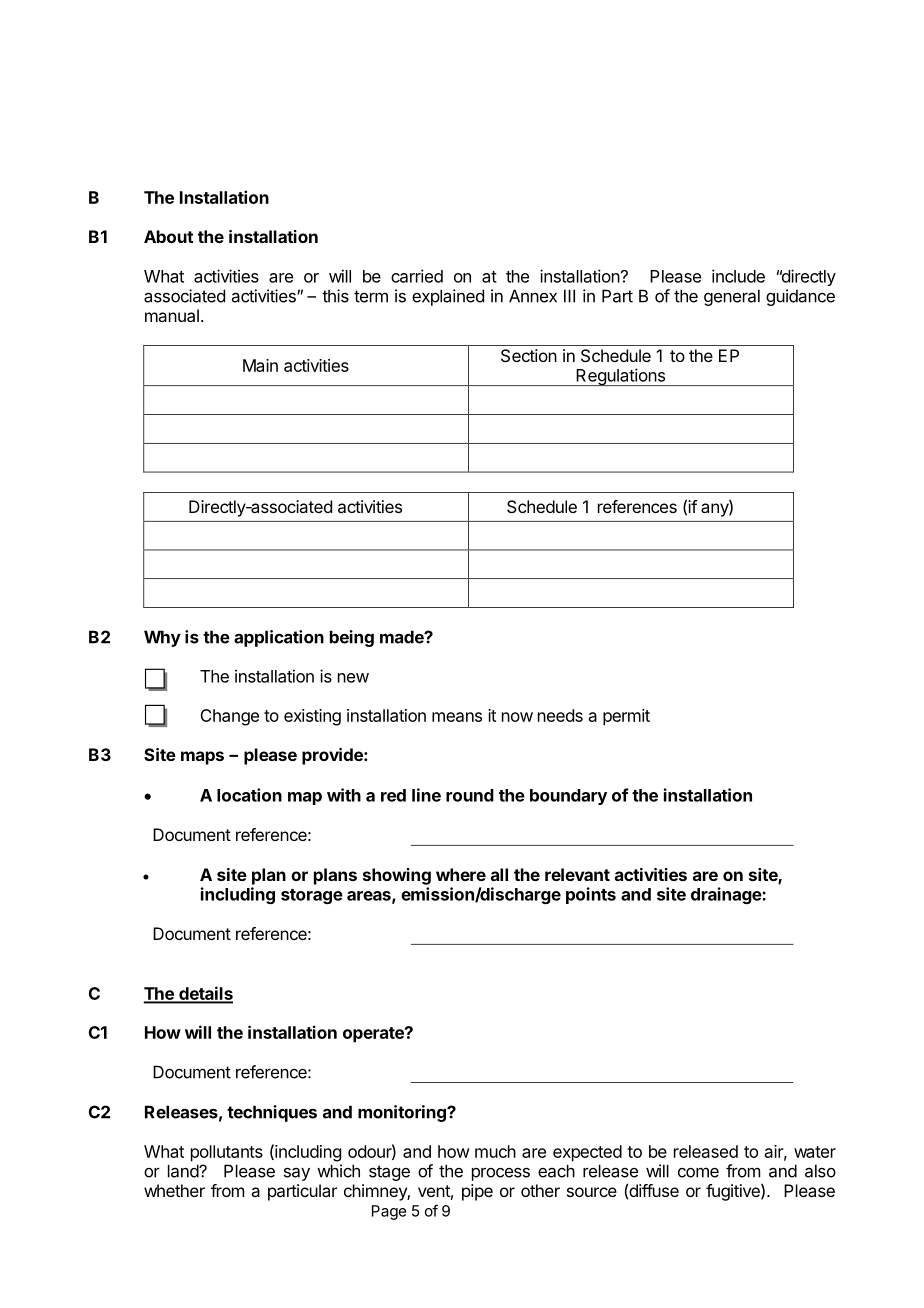 This page has width=924, height=1308. I want to click on About, so click(168, 236).
